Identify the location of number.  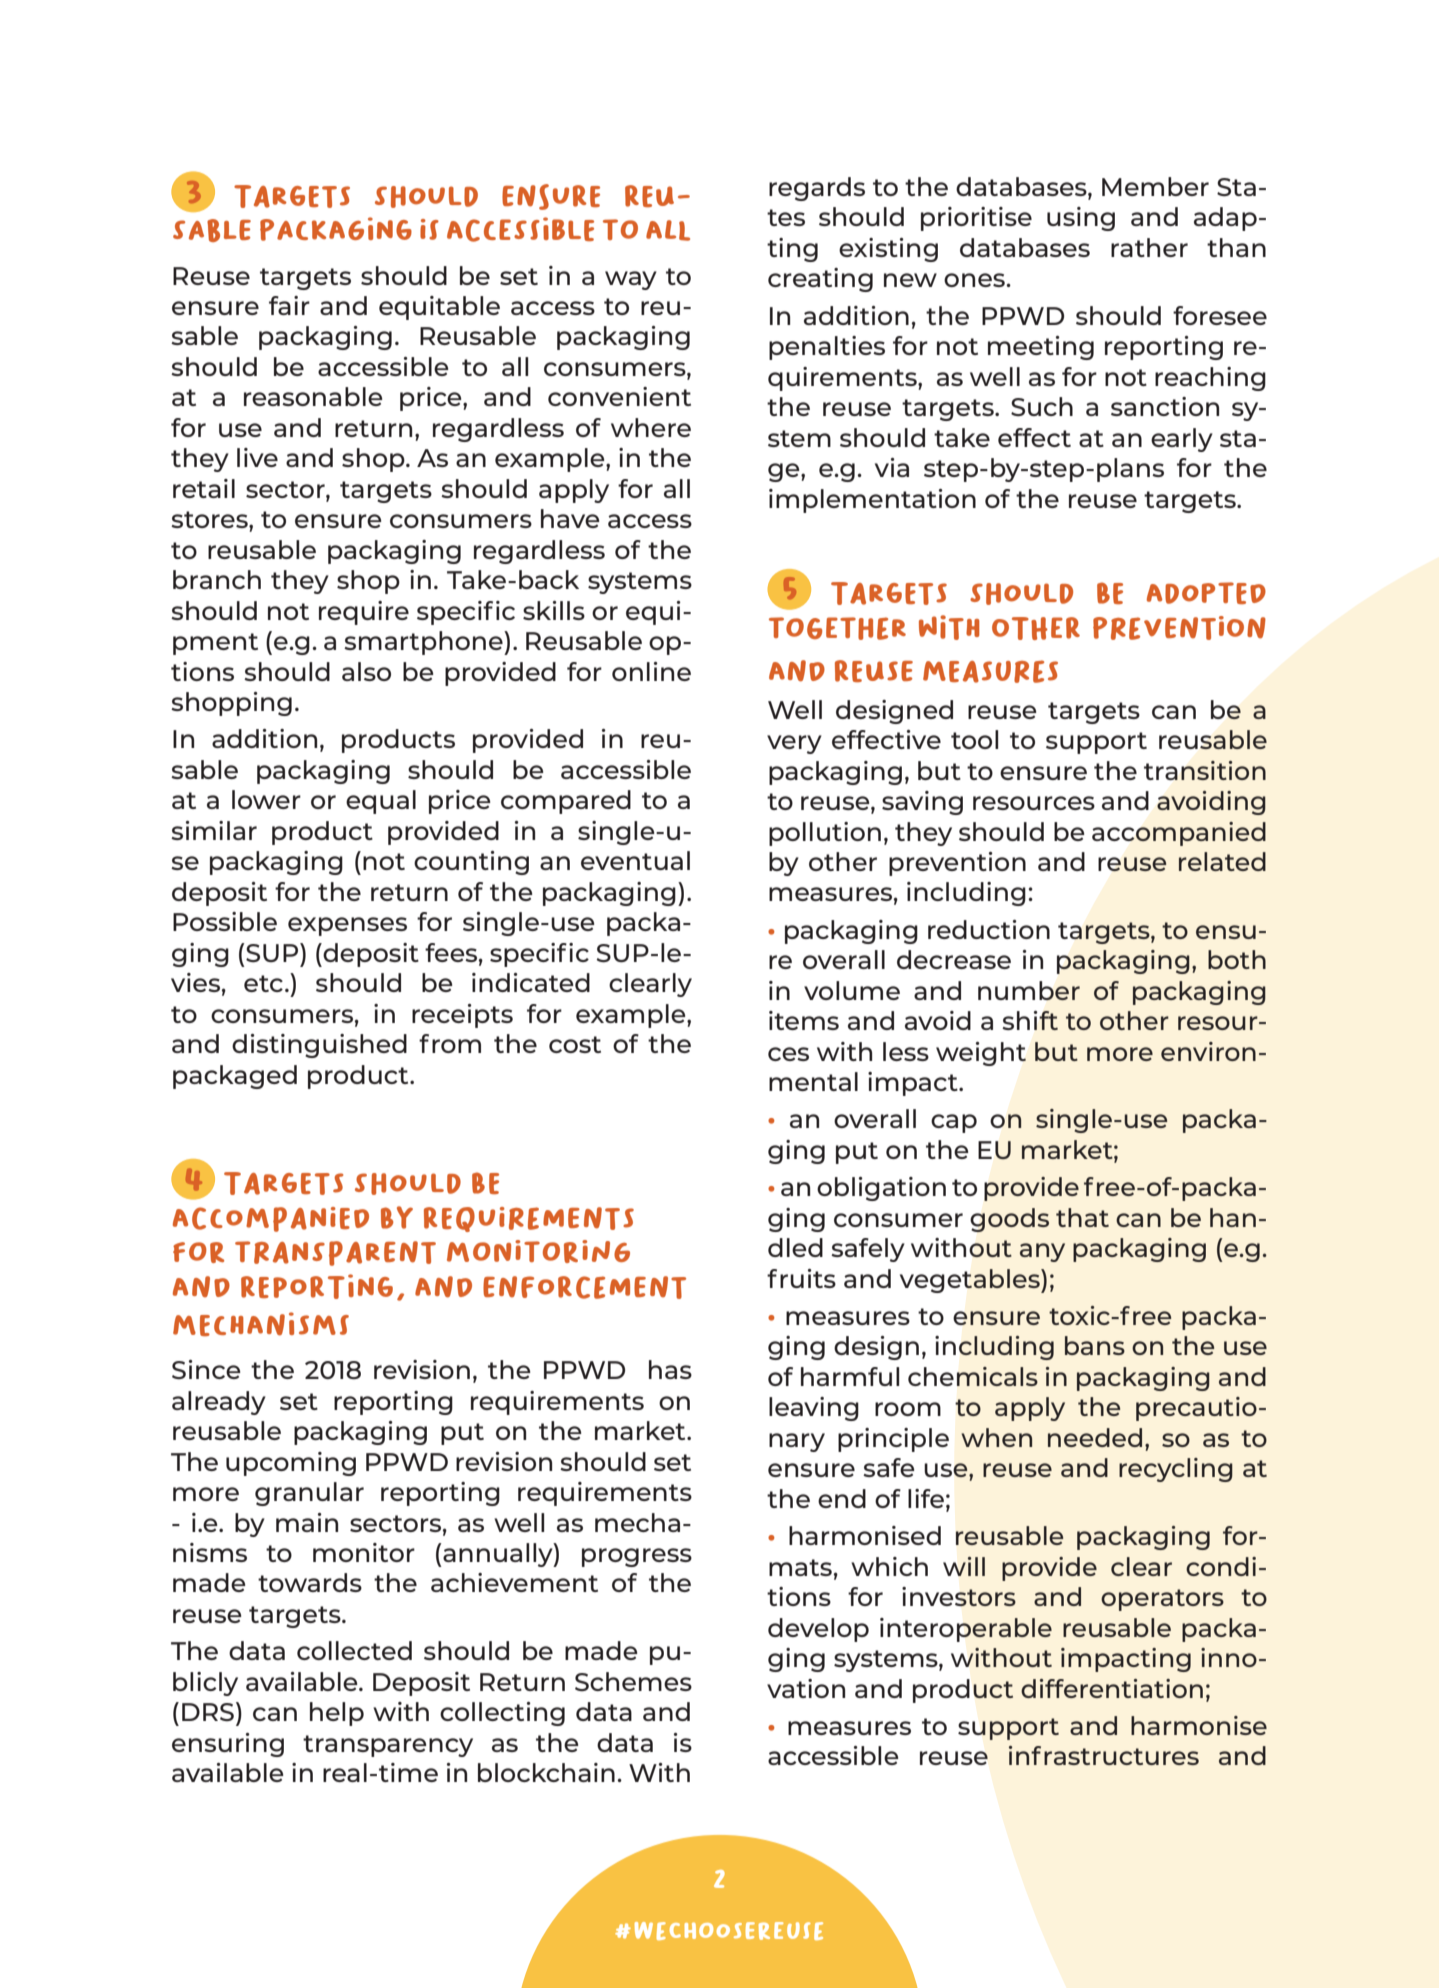
(1029, 990).
